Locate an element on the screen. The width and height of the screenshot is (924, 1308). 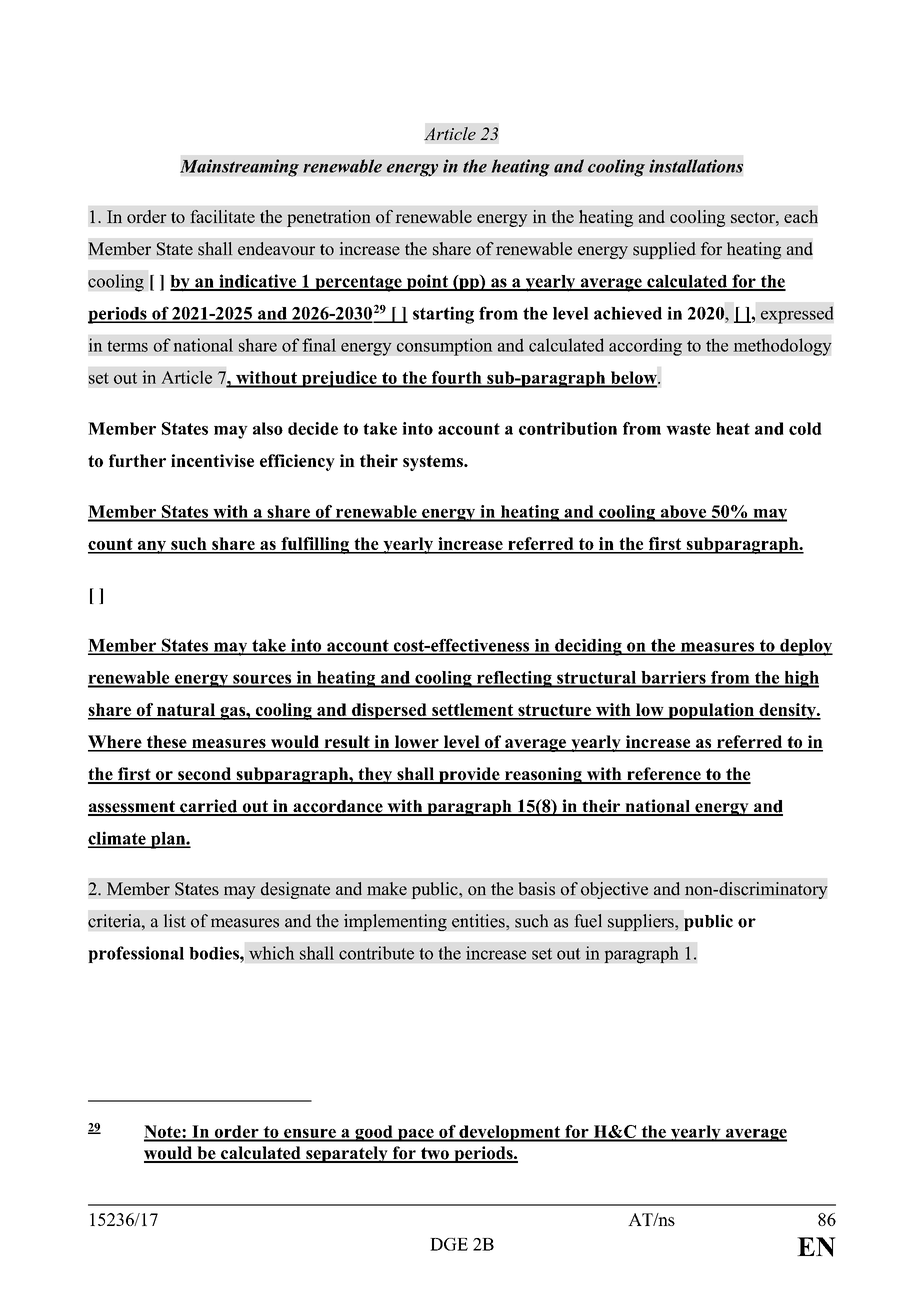
installations is located at coordinates (696, 166).
